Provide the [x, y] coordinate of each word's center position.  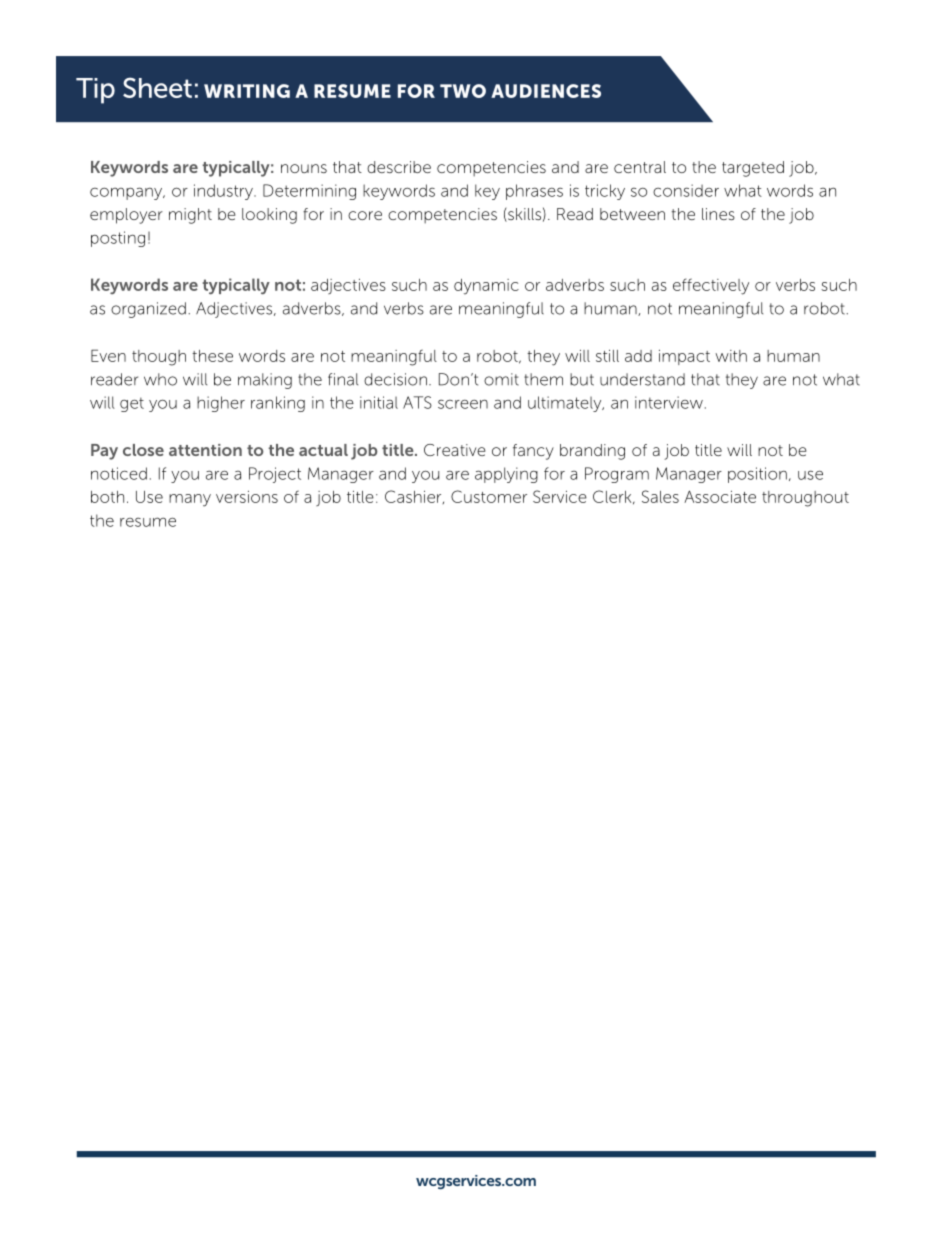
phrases [534, 192]
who [160, 379]
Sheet [157, 87]
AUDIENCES [546, 91]
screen [463, 404]
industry [224, 192]
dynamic [486, 287]
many [190, 500]
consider [686, 190]
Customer [489, 496]
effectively [711, 286]
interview [669, 402]
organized [148, 310]
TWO [463, 91]
